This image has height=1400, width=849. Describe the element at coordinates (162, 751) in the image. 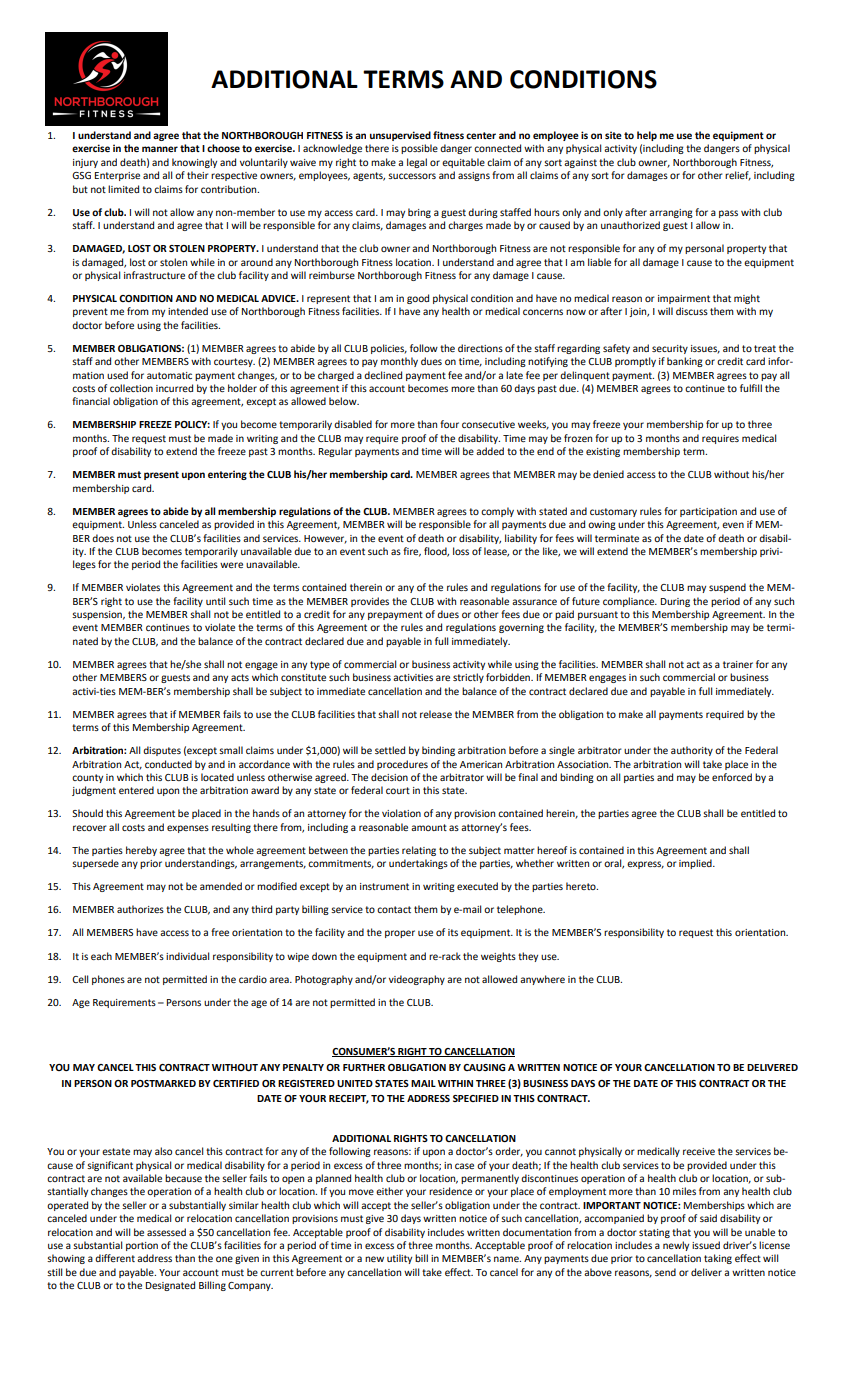

I see `disputes` at that location.
